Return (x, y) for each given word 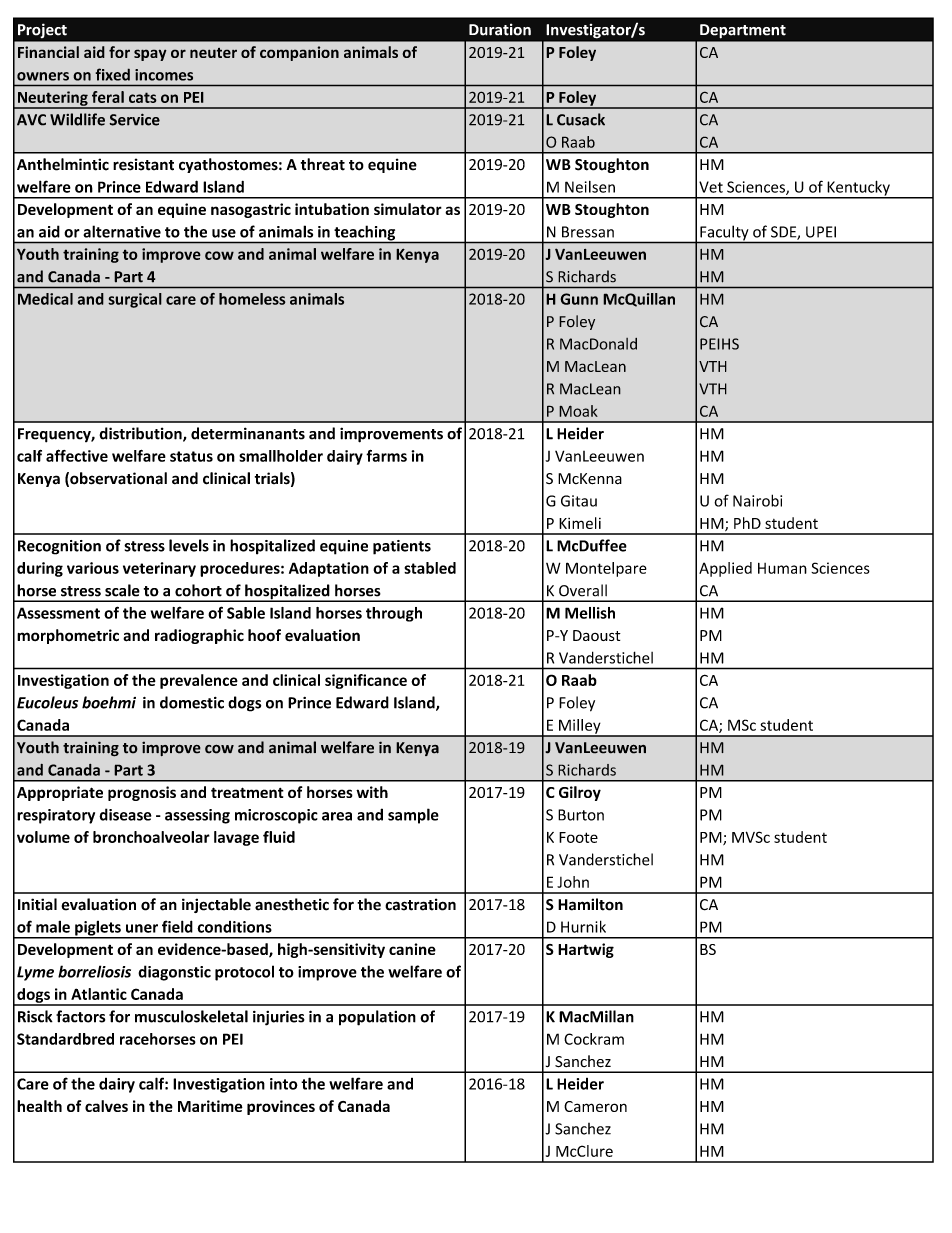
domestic (192, 702)
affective (77, 455)
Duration (500, 29)
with (372, 792)
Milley (580, 727)
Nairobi (757, 500)
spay (150, 55)
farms (386, 456)
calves (106, 1106)
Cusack (581, 119)
